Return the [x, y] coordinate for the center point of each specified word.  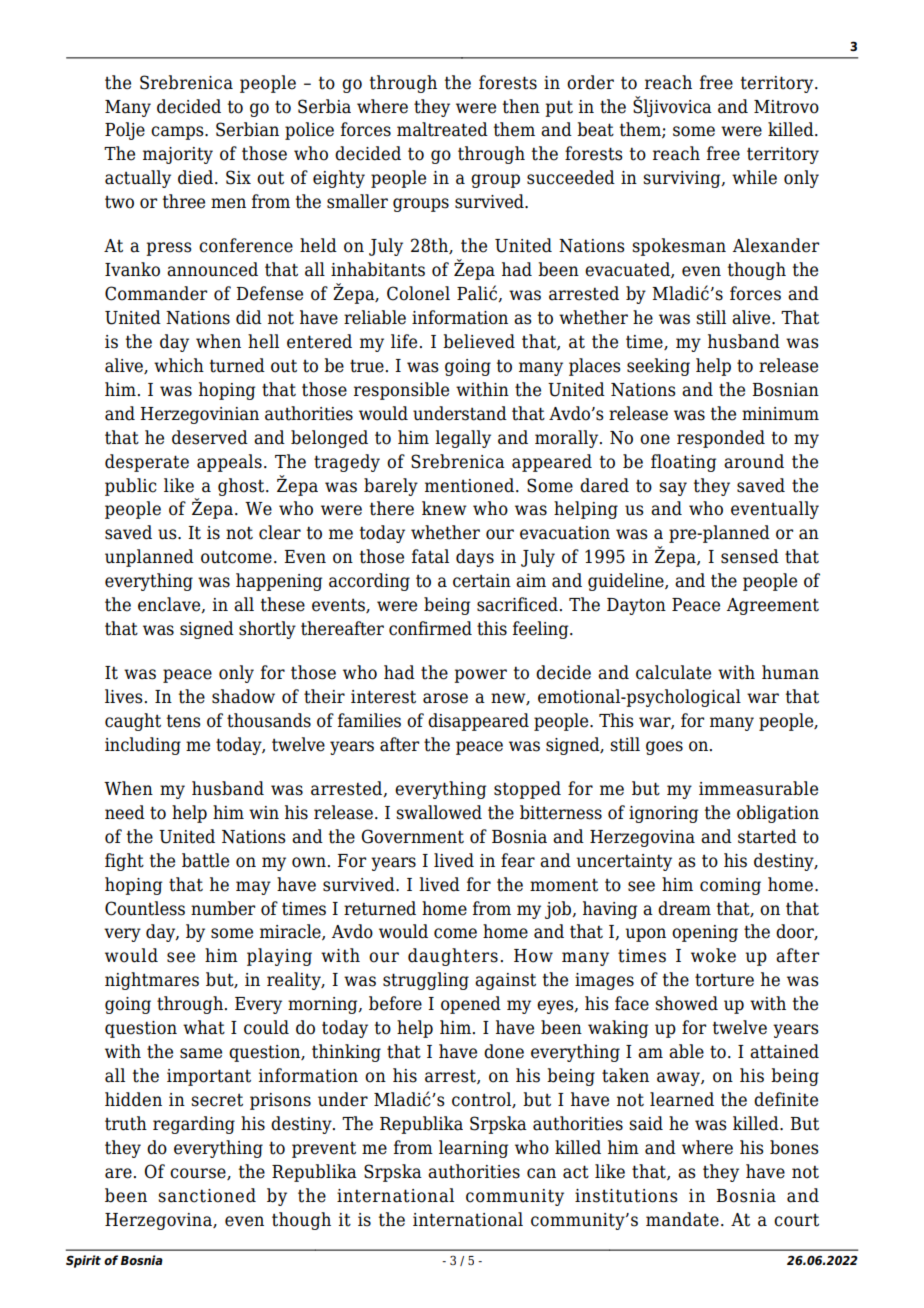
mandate [682, 1219]
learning [473, 1149]
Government [412, 836]
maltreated [442, 129]
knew [444, 508]
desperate [147, 463]
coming [730, 886]
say [673, 489]
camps [178, 133]
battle [205, 860]
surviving [683, 179]
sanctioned [207, 1195]
